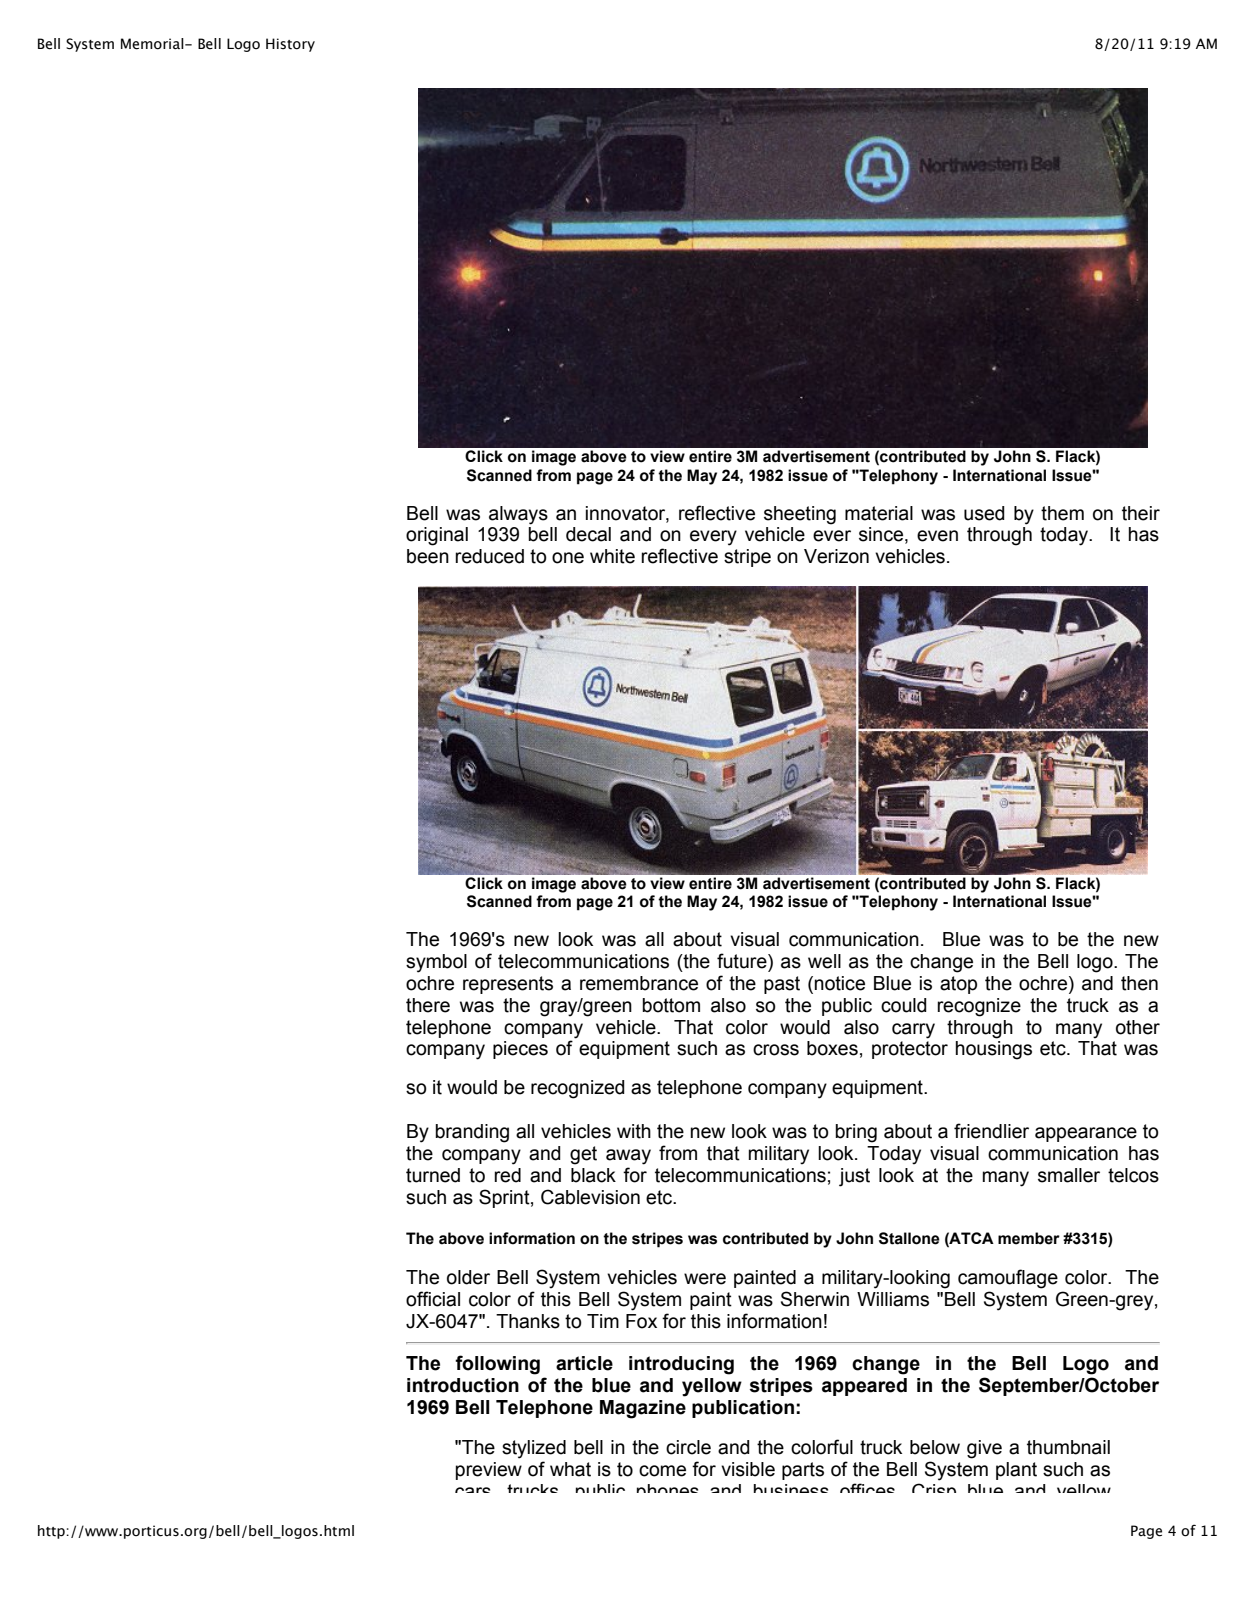 The width and height of the page is (1255, 1624). What do you see at coordinates (463, 1385) in the page?
I see `introduction` at bounding box center [463, 1385].
